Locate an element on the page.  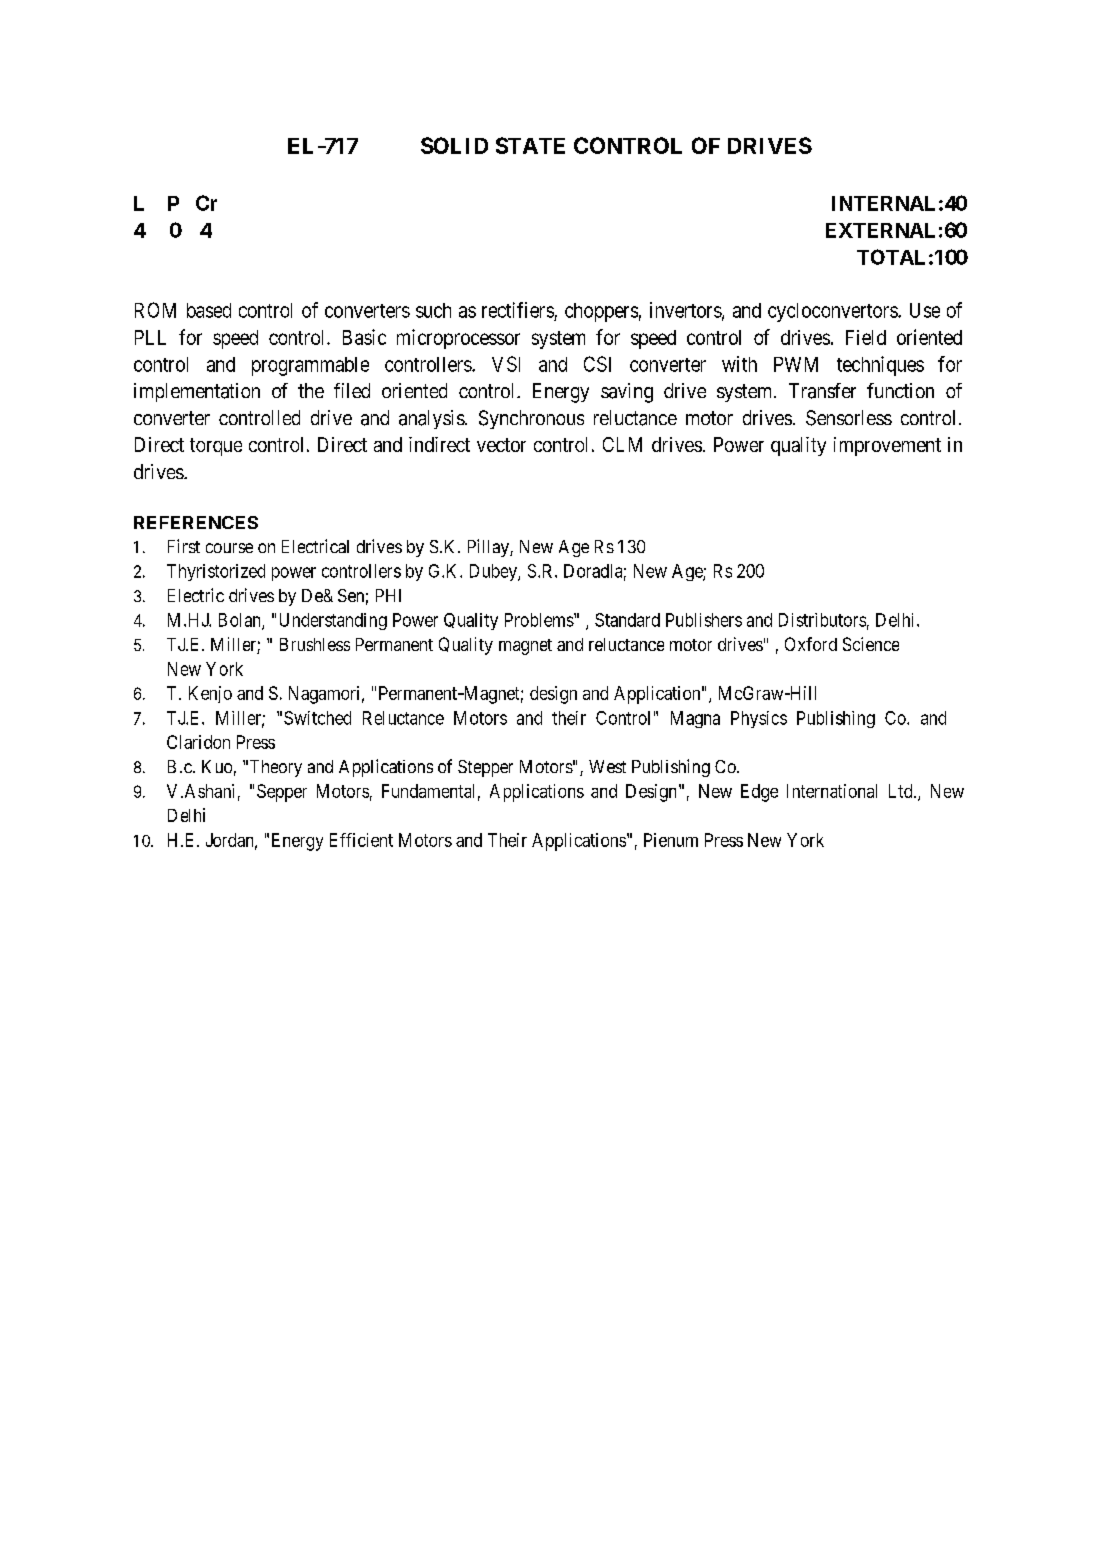
SOLID is located at coordinates (454, 145).
